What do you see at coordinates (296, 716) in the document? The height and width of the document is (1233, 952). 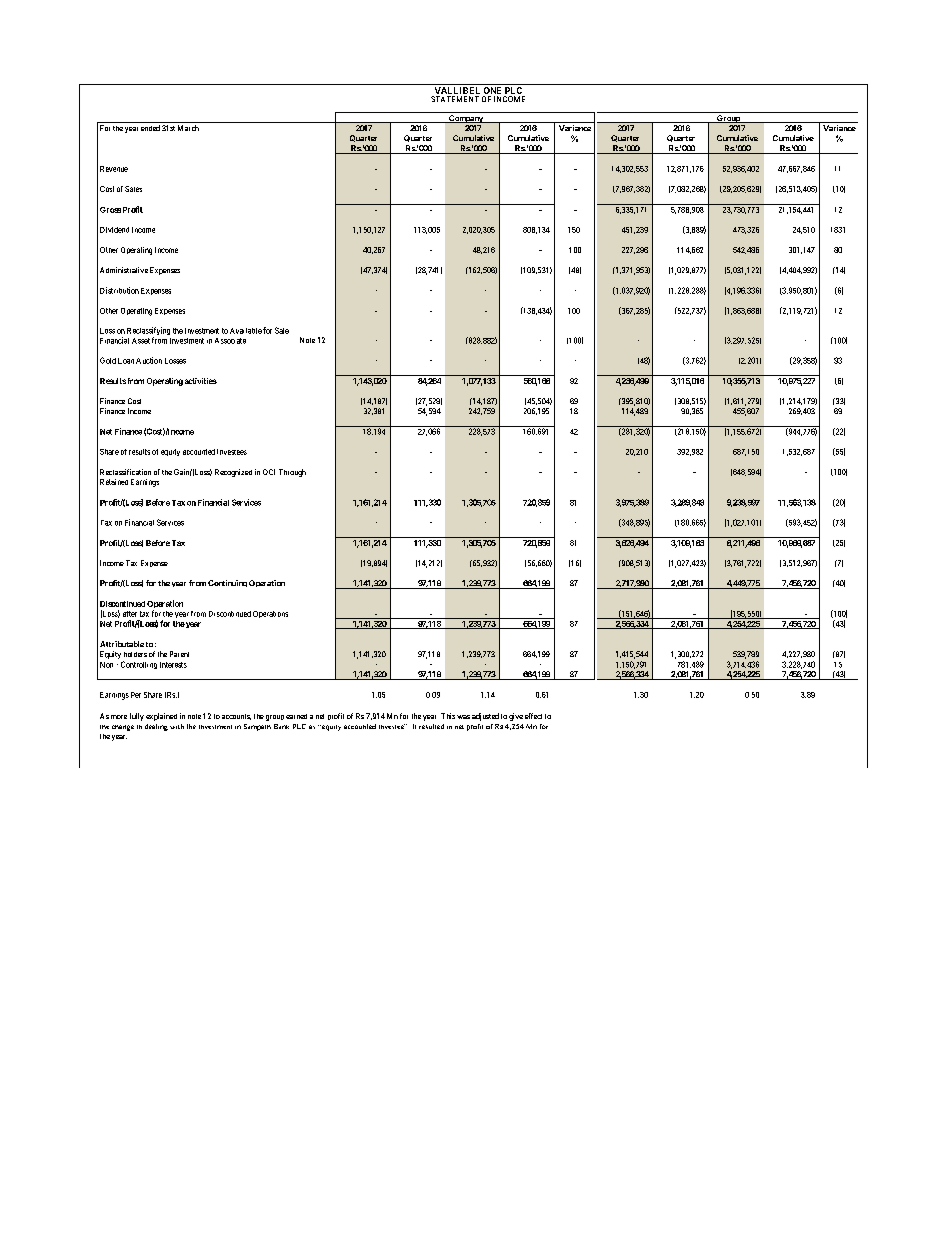 I see `earned` at bounding box center [296, 716].
